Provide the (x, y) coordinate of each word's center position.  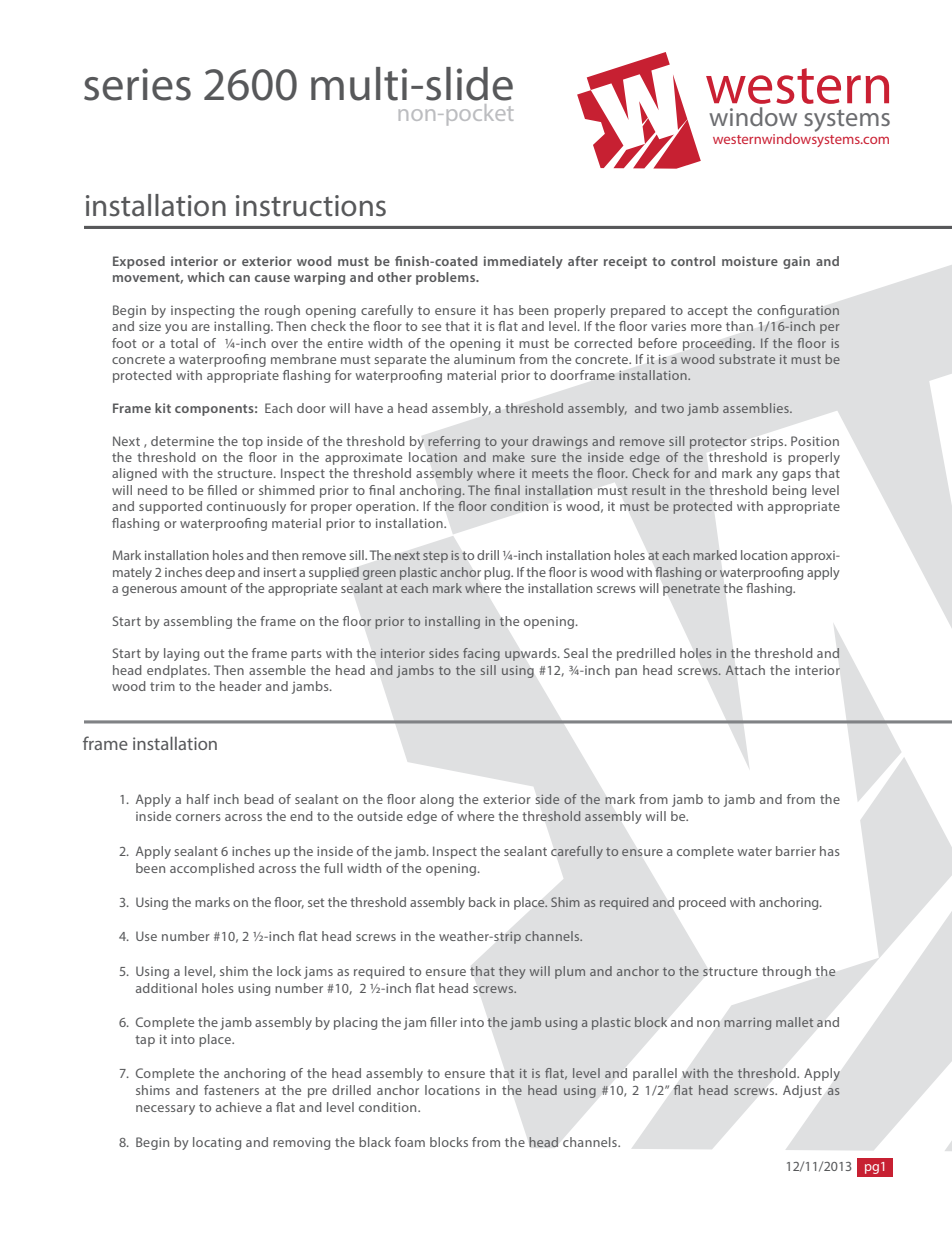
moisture (750, 261)
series (137, 84)
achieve (239, 1107)
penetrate (691, 590)
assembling (198, 622)
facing (481, 654)
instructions (311, 206)
